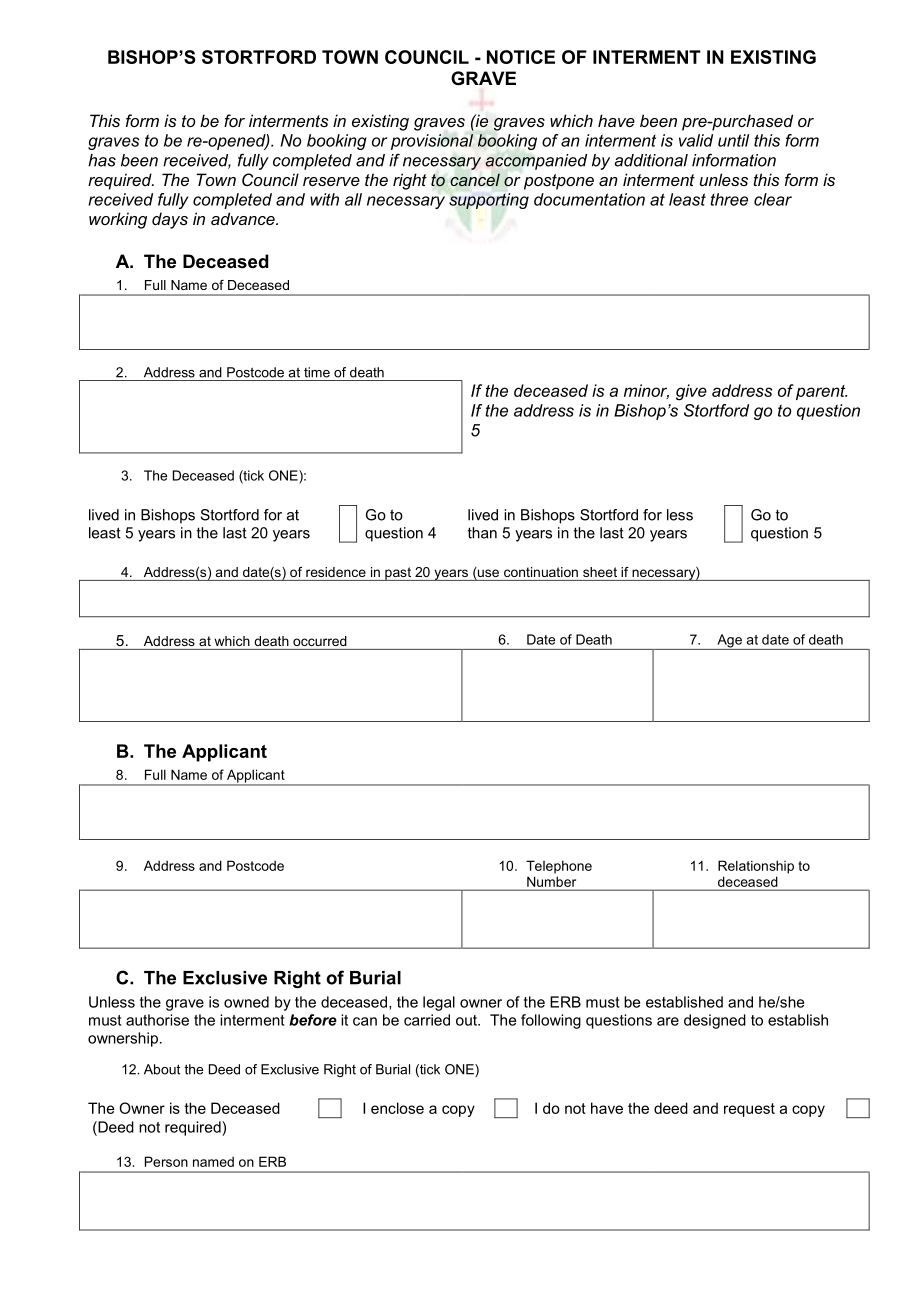 The image size is (924, 1308). I want to click on advance, so click(244, 218).
